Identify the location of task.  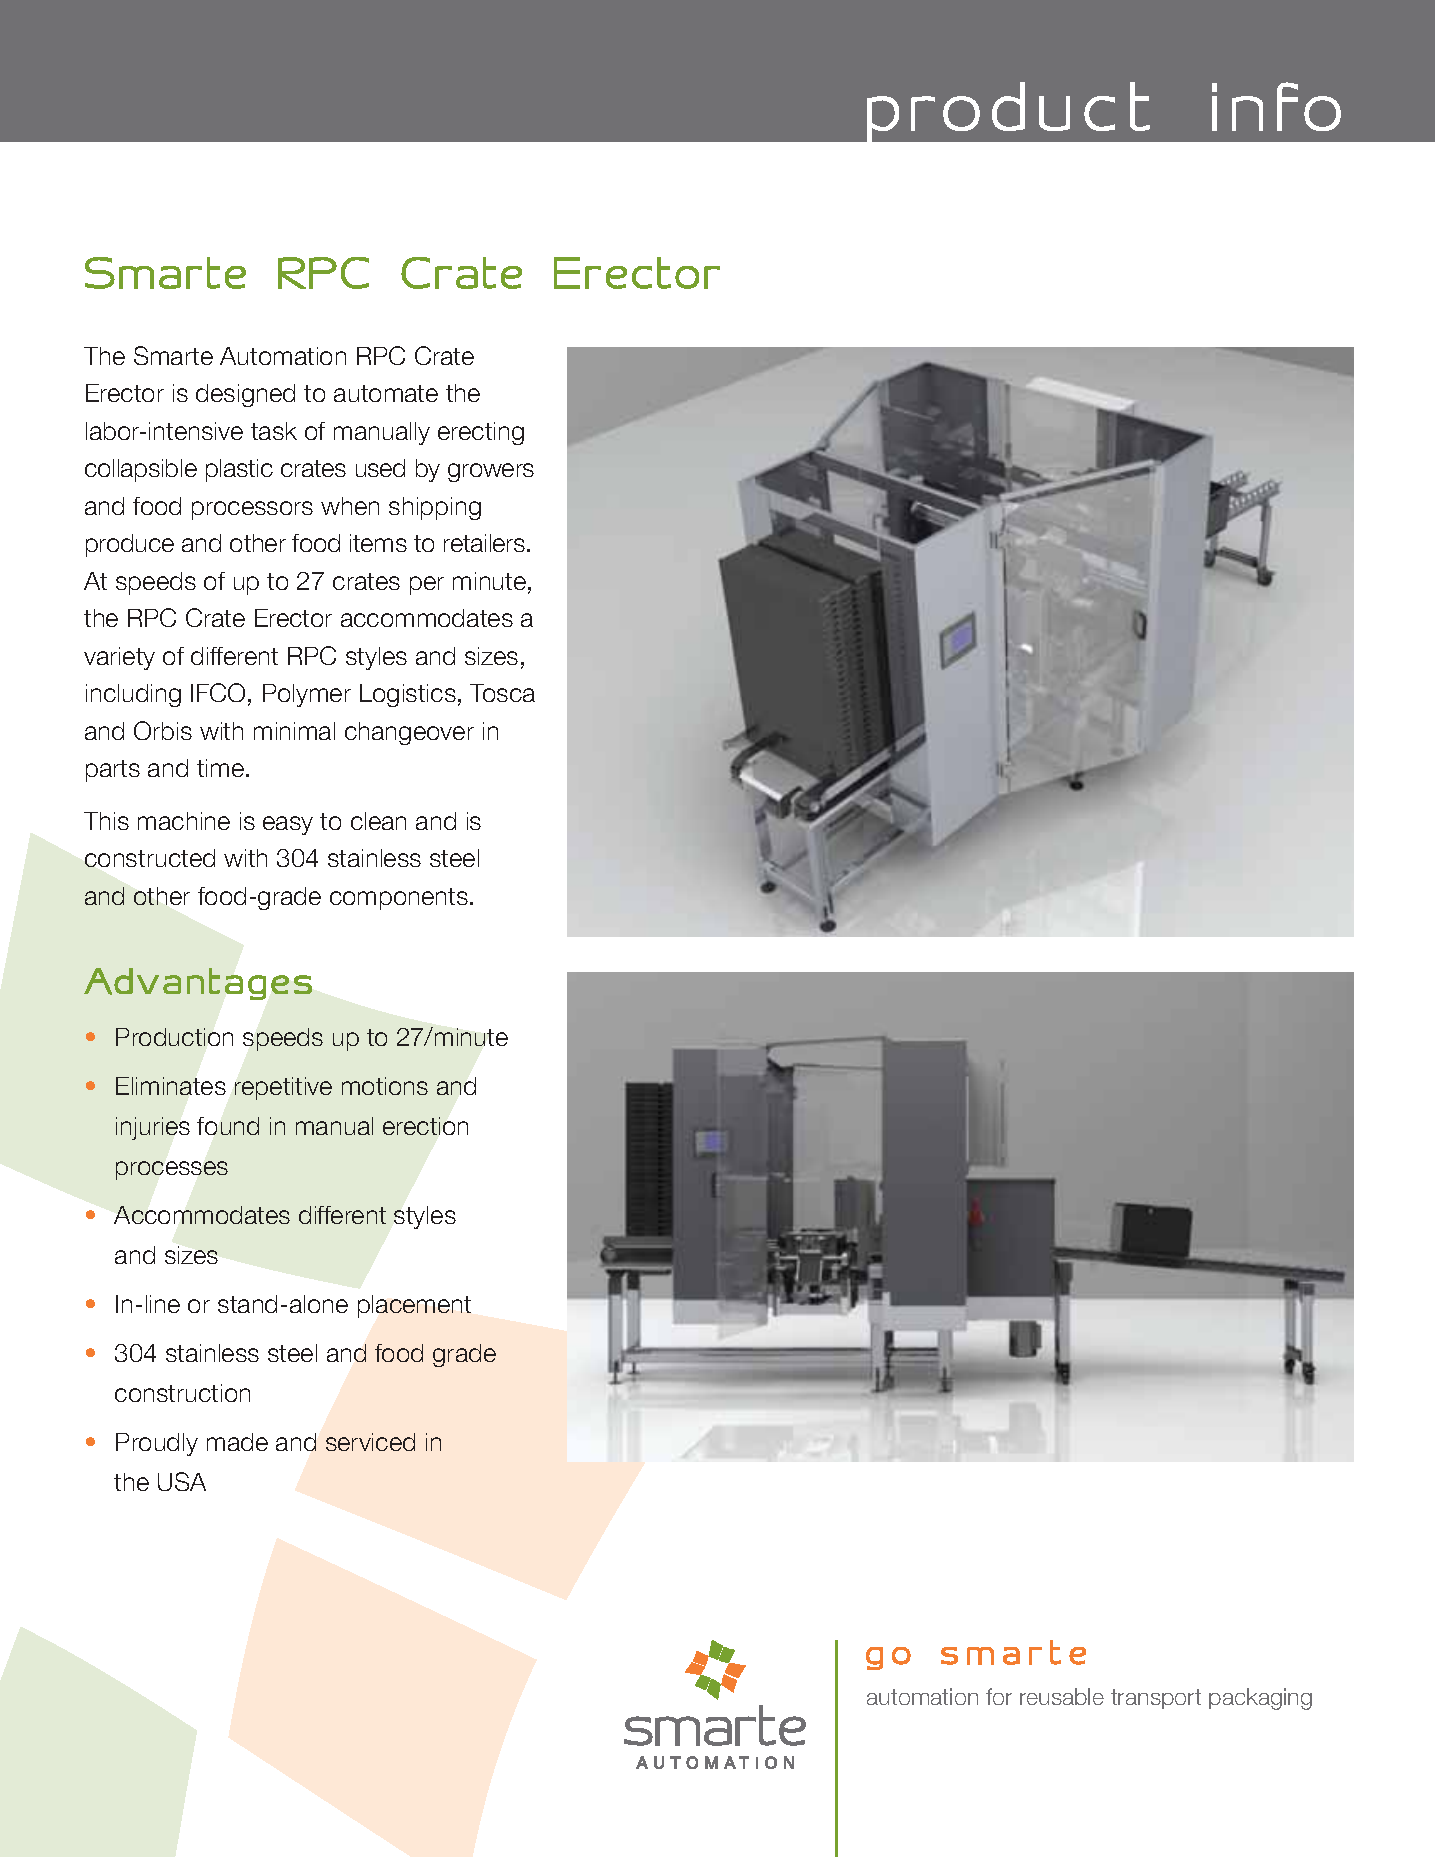
(274, 431).
